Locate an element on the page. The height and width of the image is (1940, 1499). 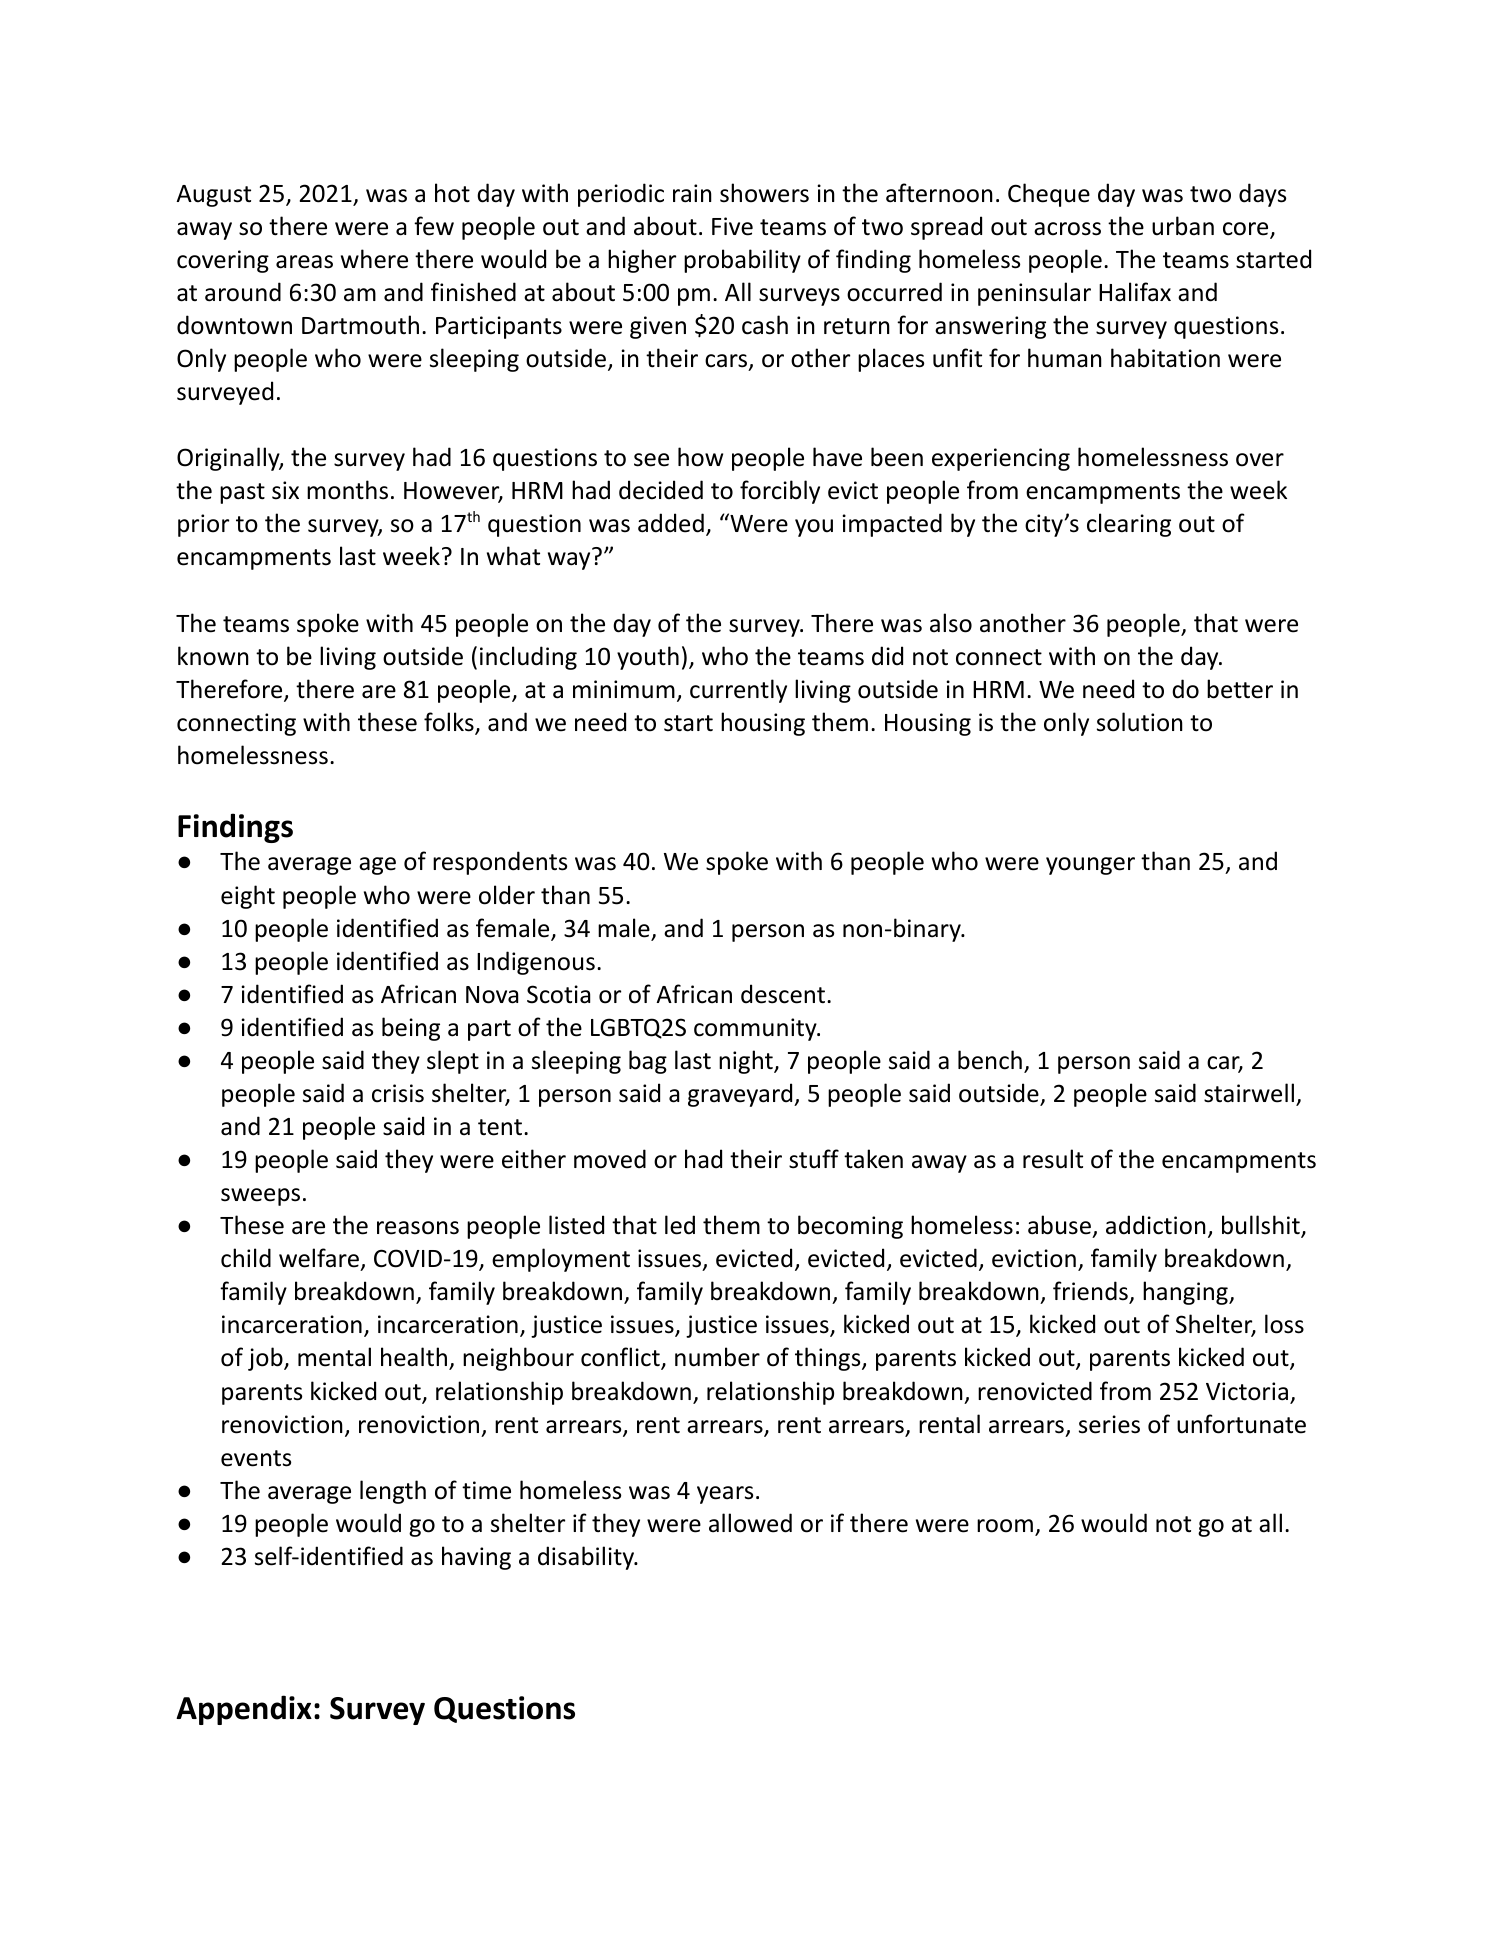
areas is located at coordinates (304, 262).
